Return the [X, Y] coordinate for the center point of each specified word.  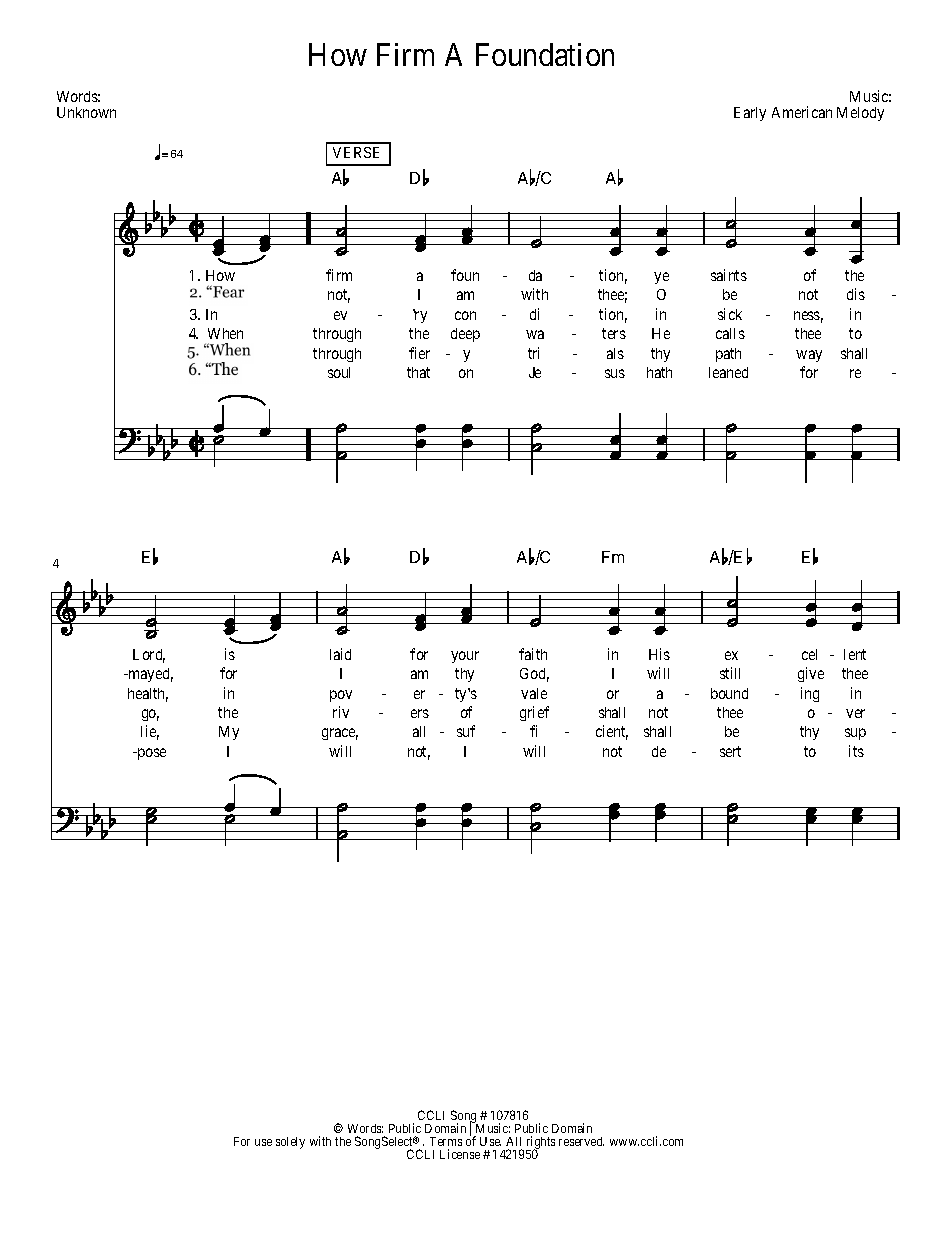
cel [809, 654]
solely [290, 1143]
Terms [446, 1141]
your [465, 657]
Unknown [86, 112]
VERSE [356, 152]
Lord [149, 656]
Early [750, 114]
